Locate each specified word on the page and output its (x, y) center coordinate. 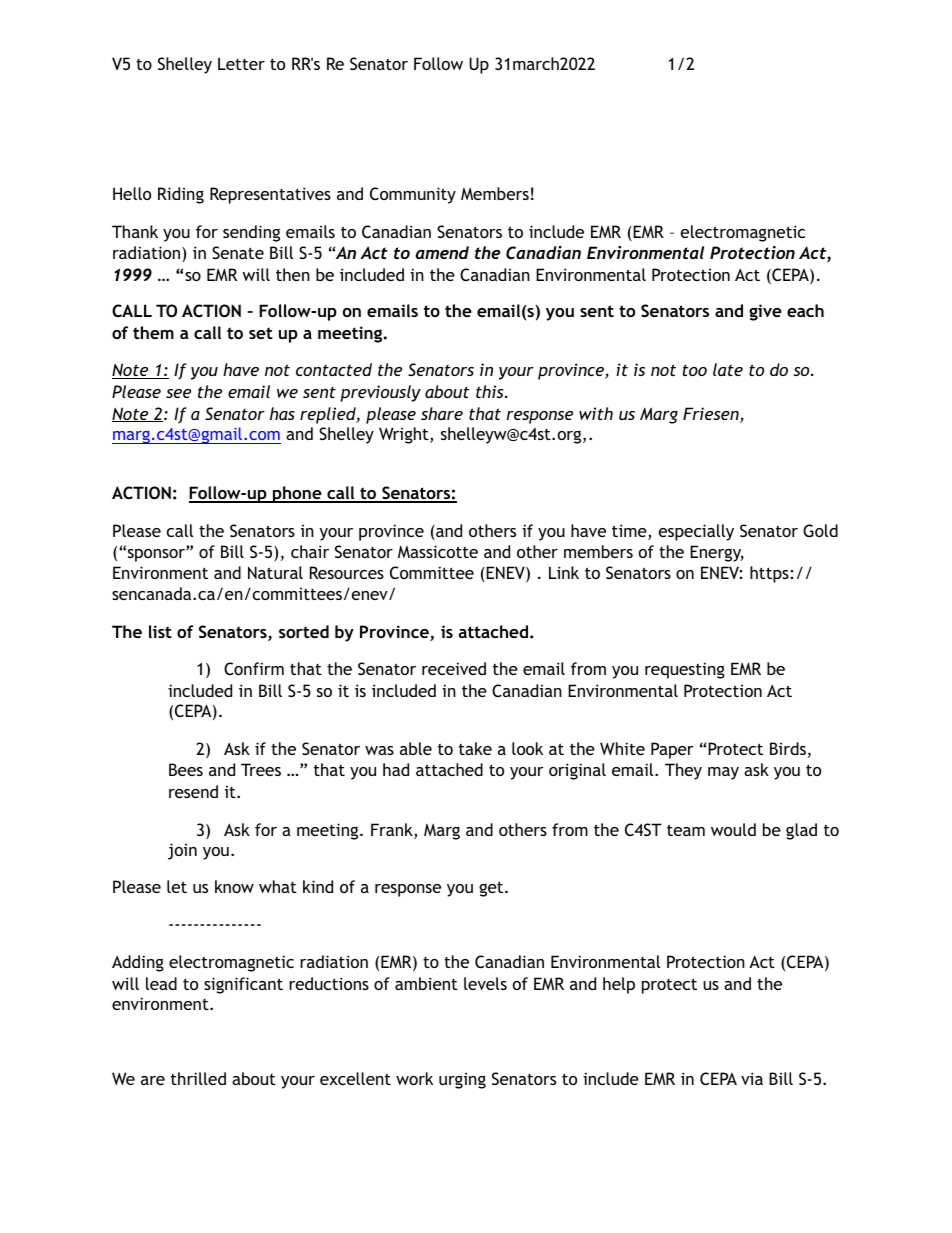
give (765, 312)
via (752, 1078)
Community (413, 195)
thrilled (198, 1078)
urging (462, 1081)
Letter (241, 63)
